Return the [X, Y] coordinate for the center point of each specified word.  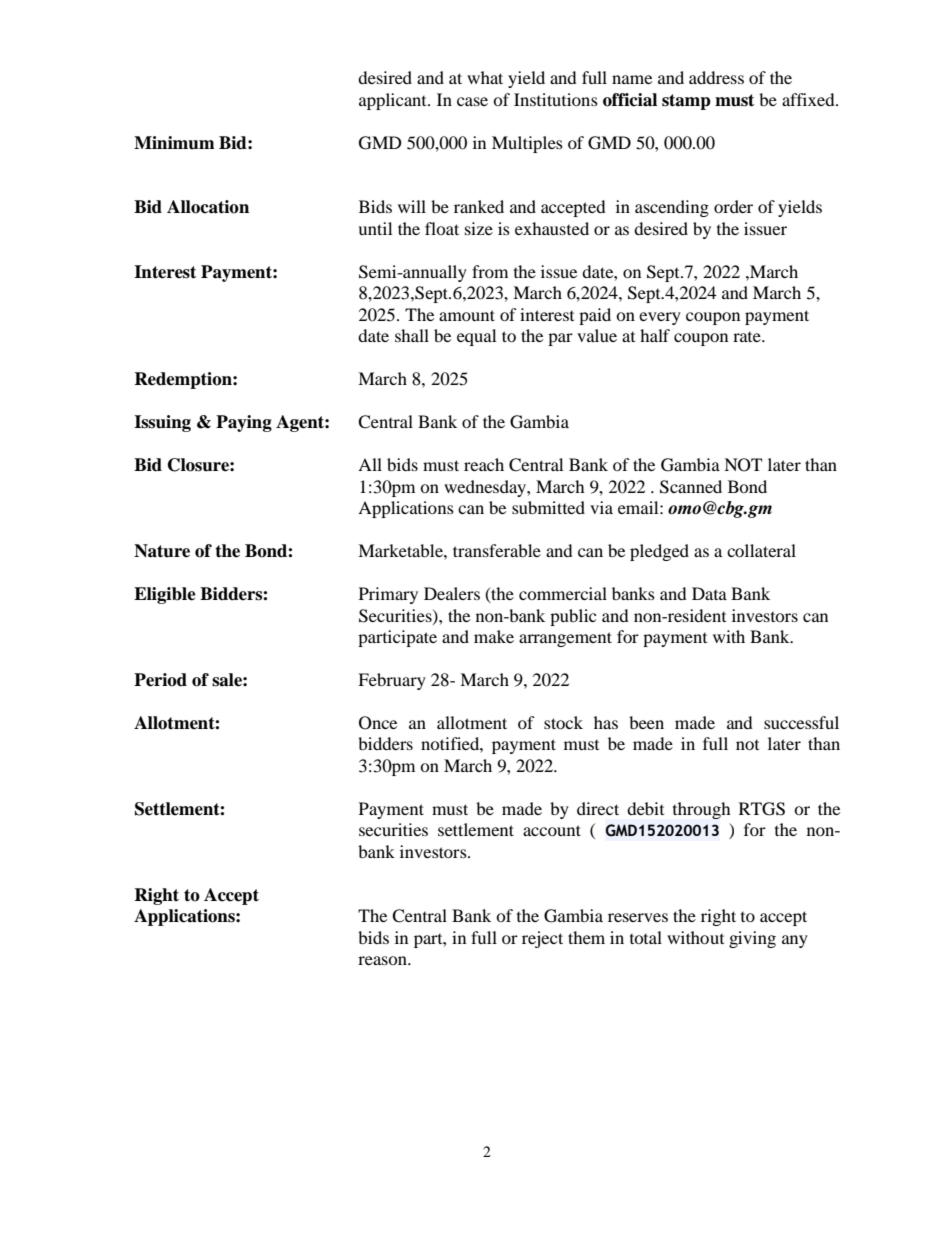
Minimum [174, 143]
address [716, 77]
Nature [162, 551]
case [472, 101]
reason [383, 960]
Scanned [691, 487]
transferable [497, 550]
